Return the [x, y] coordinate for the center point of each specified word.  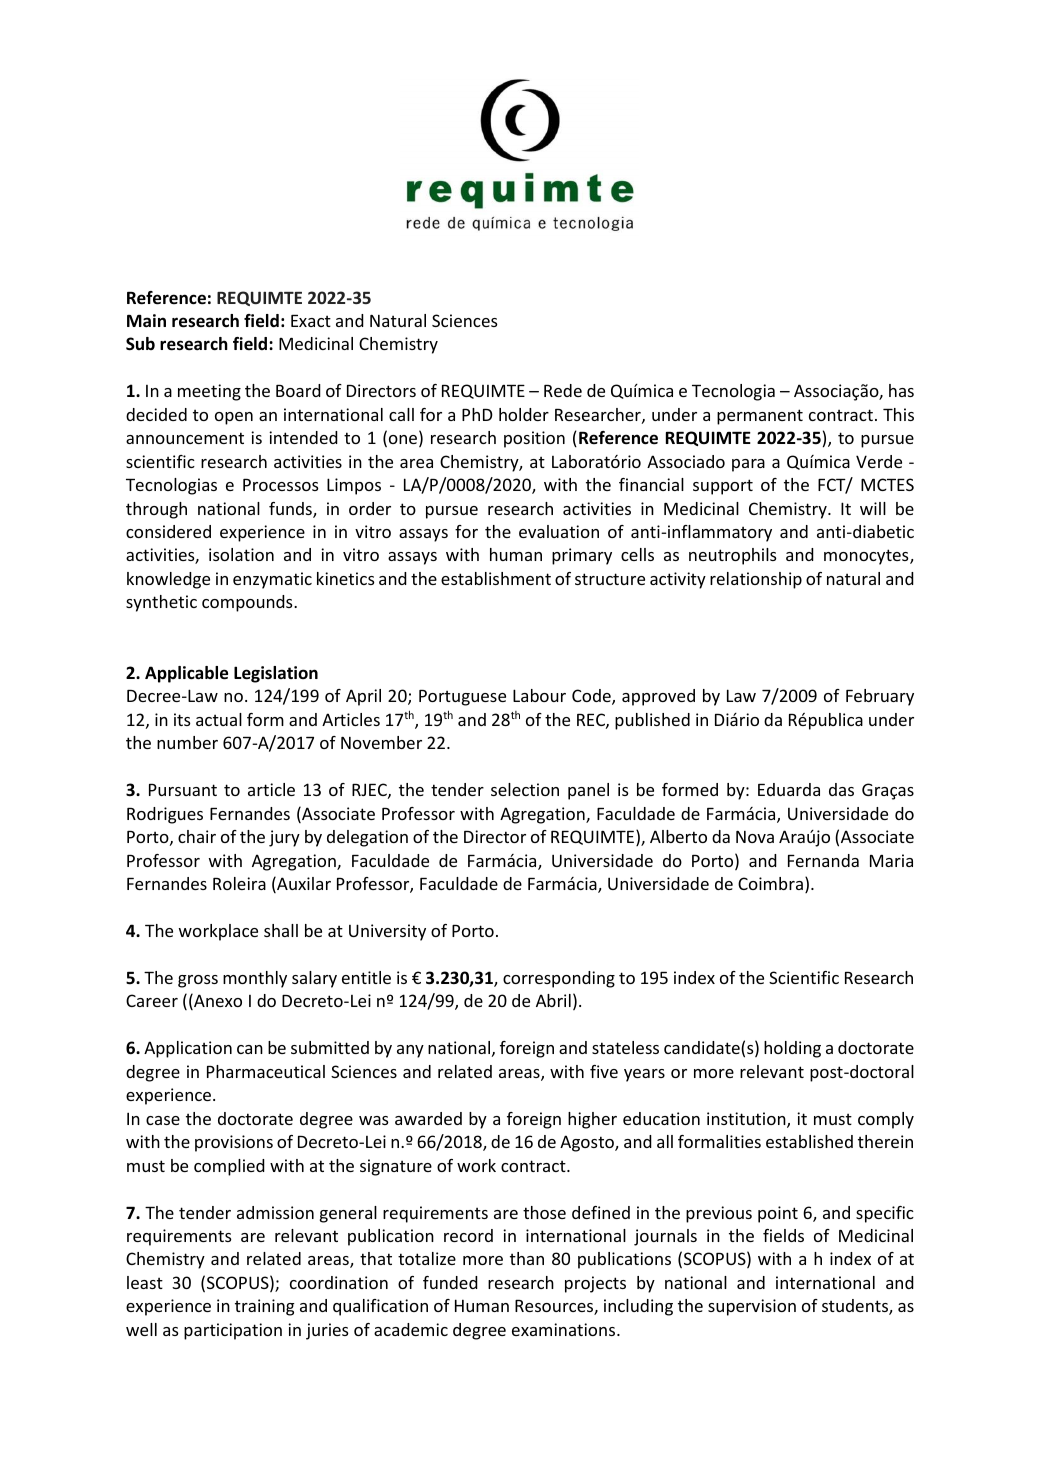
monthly [255, 979]
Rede [563, 390]
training [265, 1307]
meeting [209, 392]
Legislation [276, 674]
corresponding [559, 979]
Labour [539, 695]
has [901, 390]
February [880, 697]
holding [792, 1049]
